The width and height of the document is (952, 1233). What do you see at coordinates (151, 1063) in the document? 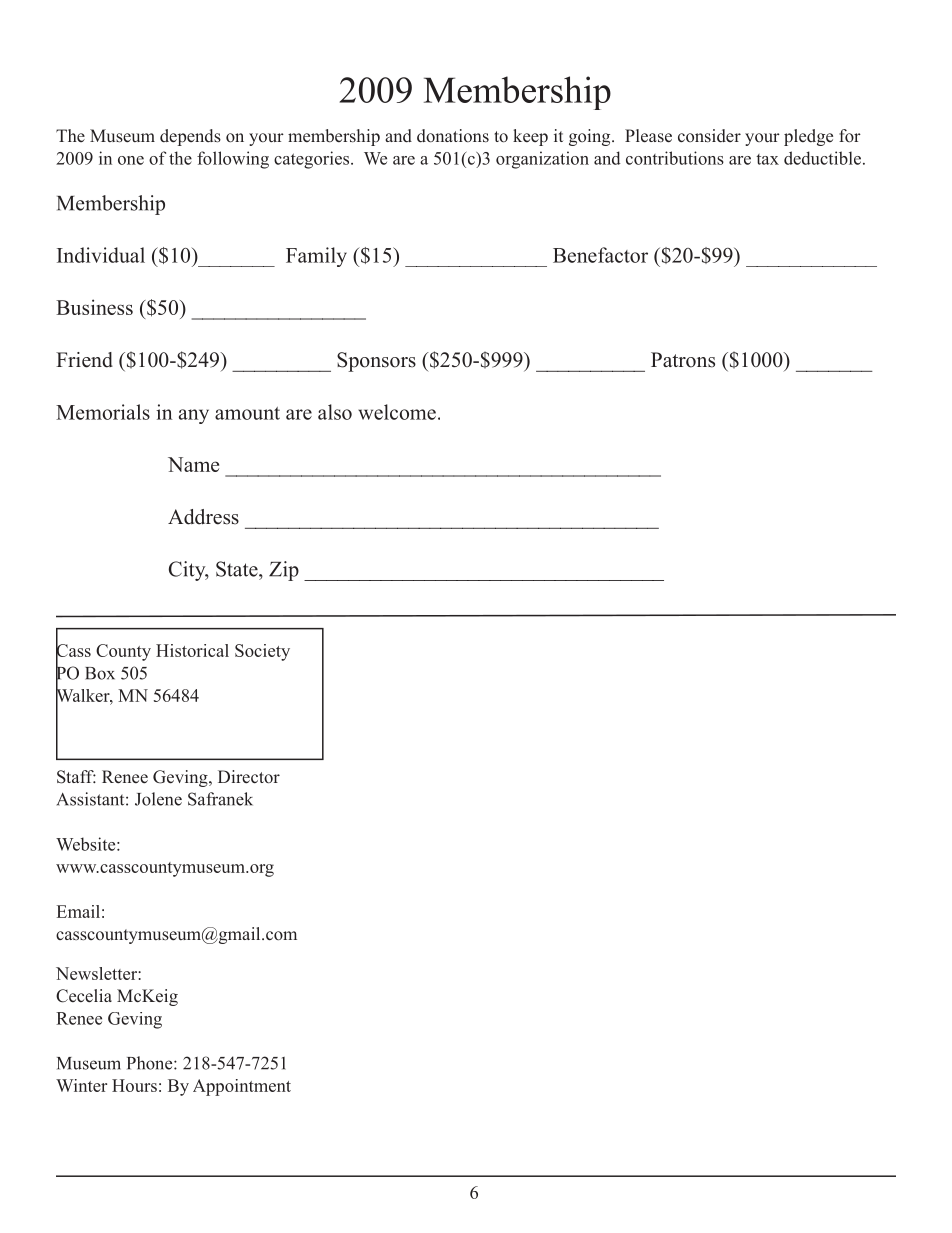
I see `Phone` at bounding box center [151, 1063].
